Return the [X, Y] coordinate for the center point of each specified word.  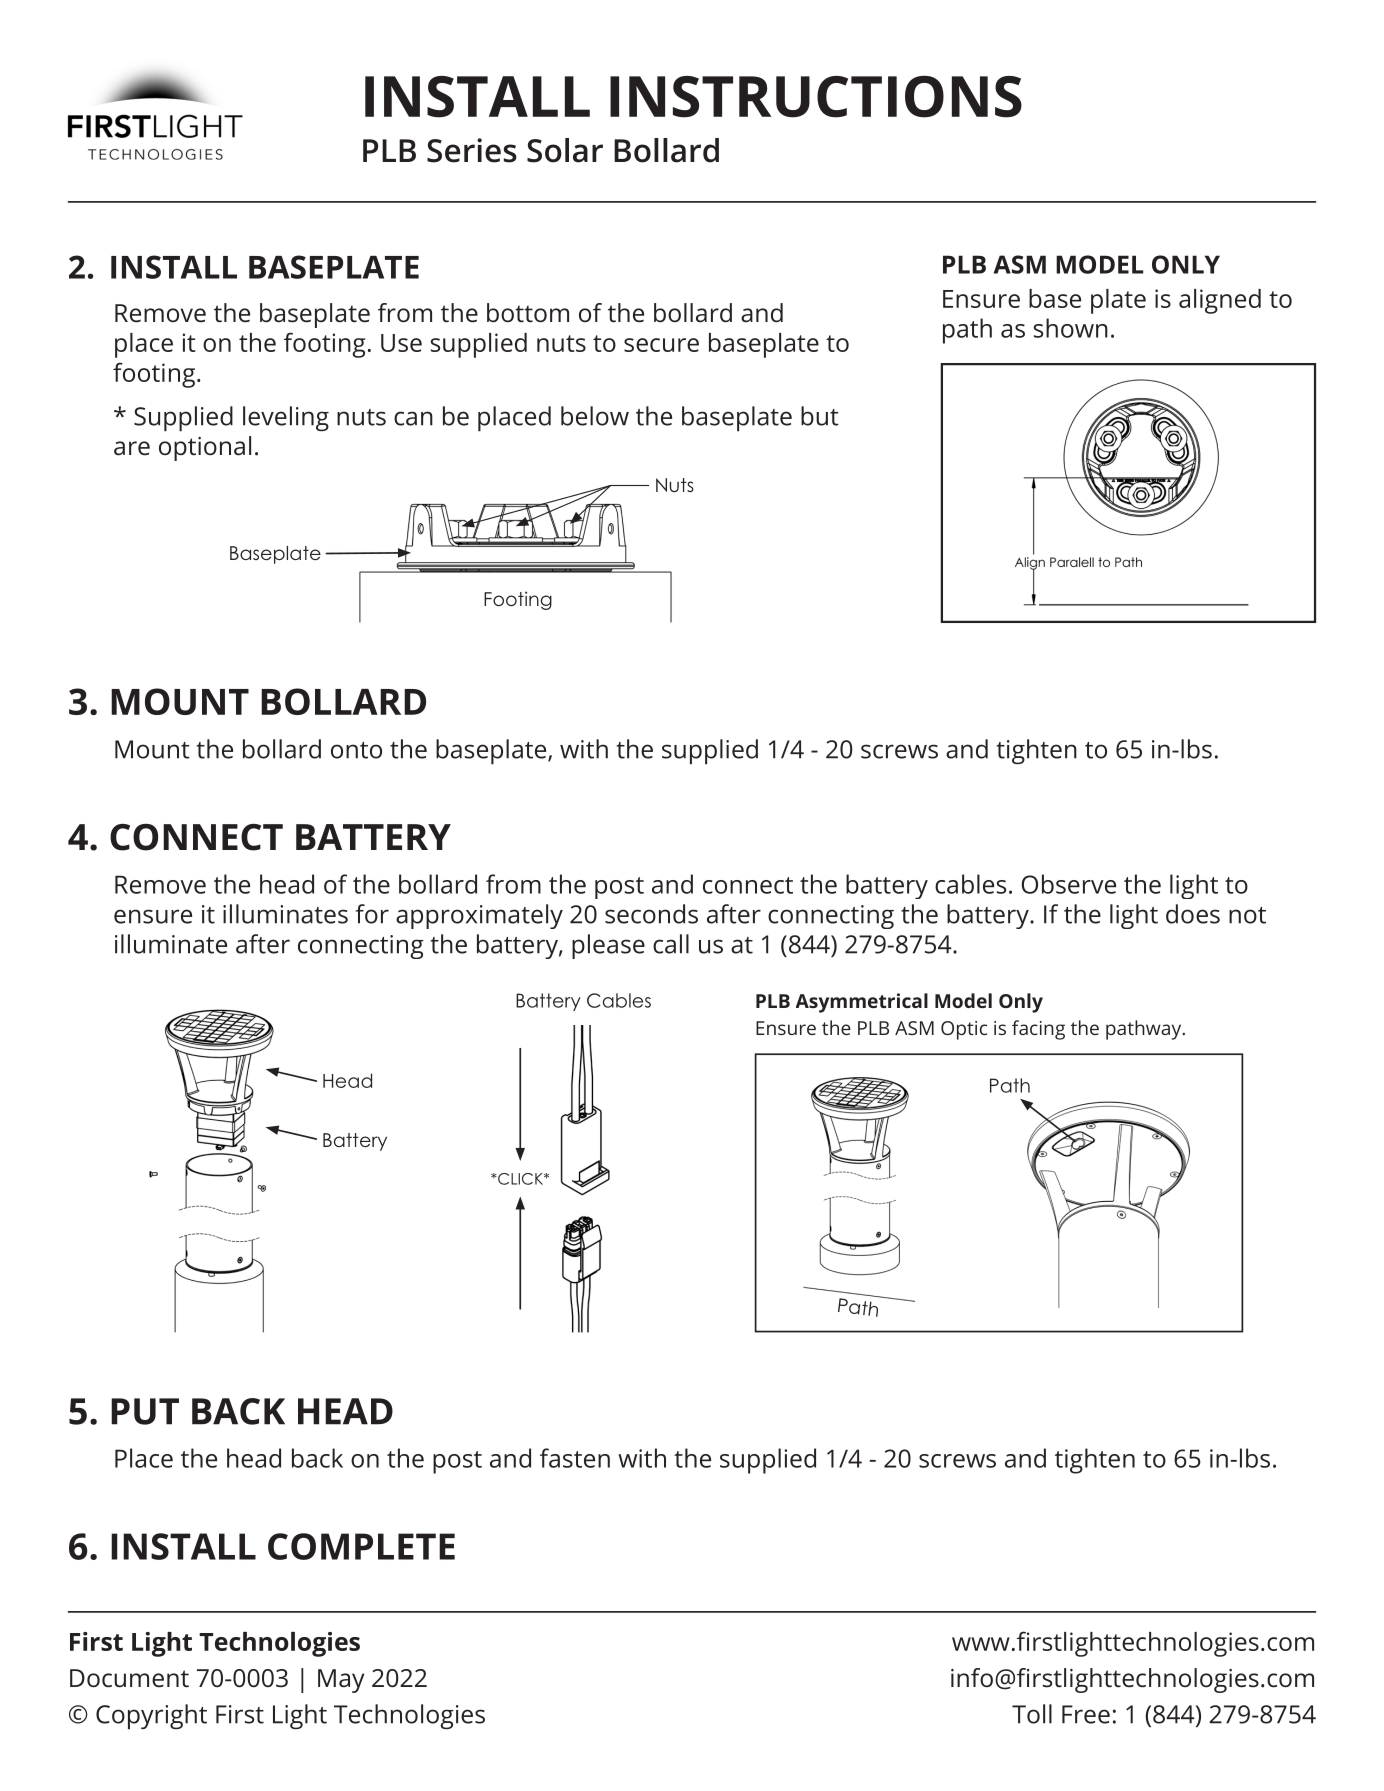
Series [472, 150]
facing [1038, 1030]
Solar [565, 150]
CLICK [520, 1179]
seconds [651, 914]
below [595, 416]
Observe [1068, 884]
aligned [1220, 301]
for [372, 914]
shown [1071, 328]
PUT [145, 1411]
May [341, 1681]
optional [205, 448]
